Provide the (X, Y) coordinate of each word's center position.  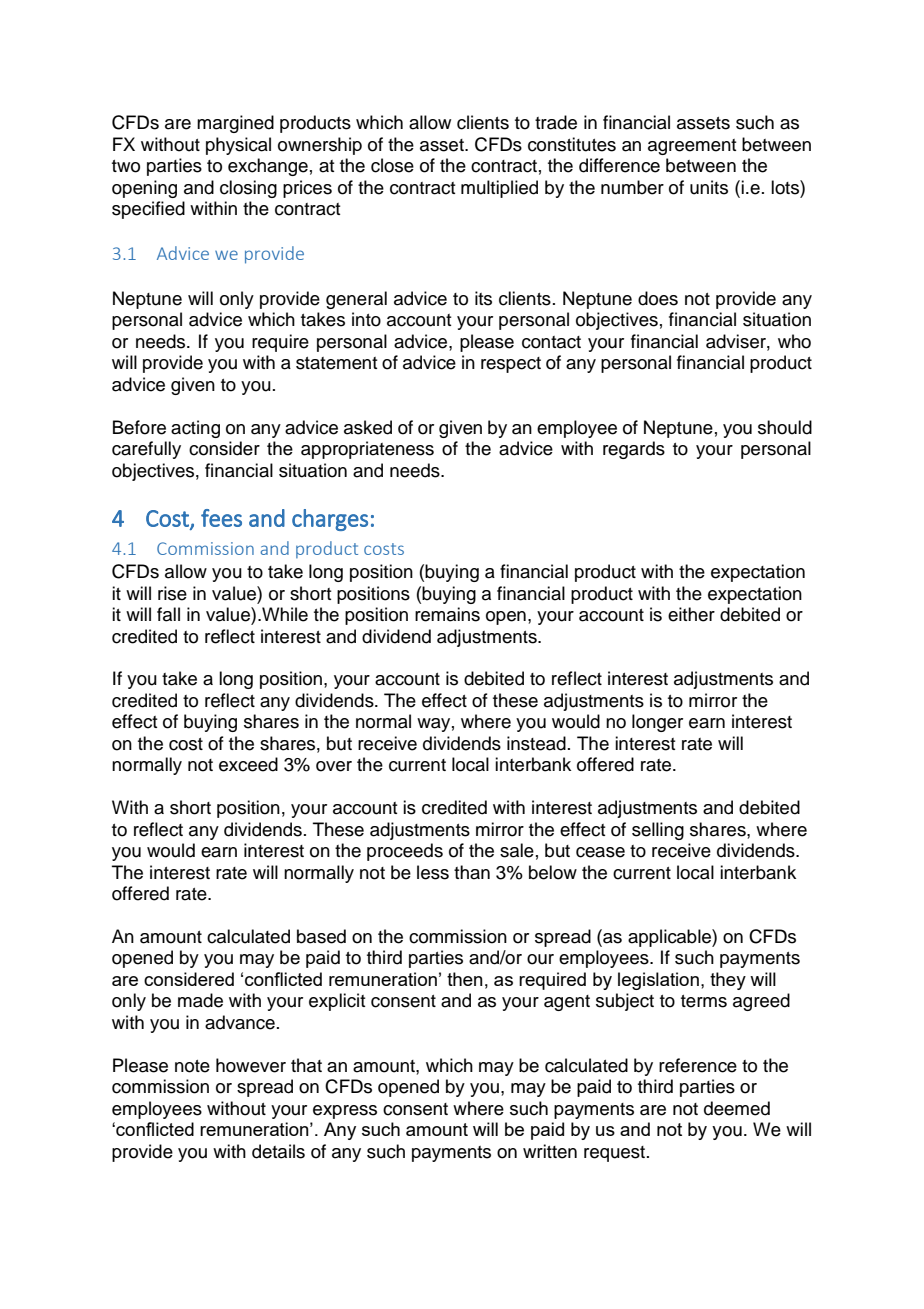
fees (221, 518)
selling (658, 831)
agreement (692, 147)
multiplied (499, 189)
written (550, 1151)
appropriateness (367, 450)
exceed (248, 764)
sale (517, 850)
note (192, 1066)
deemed (737, 1108)
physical (238, 146)
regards (634, 450)
